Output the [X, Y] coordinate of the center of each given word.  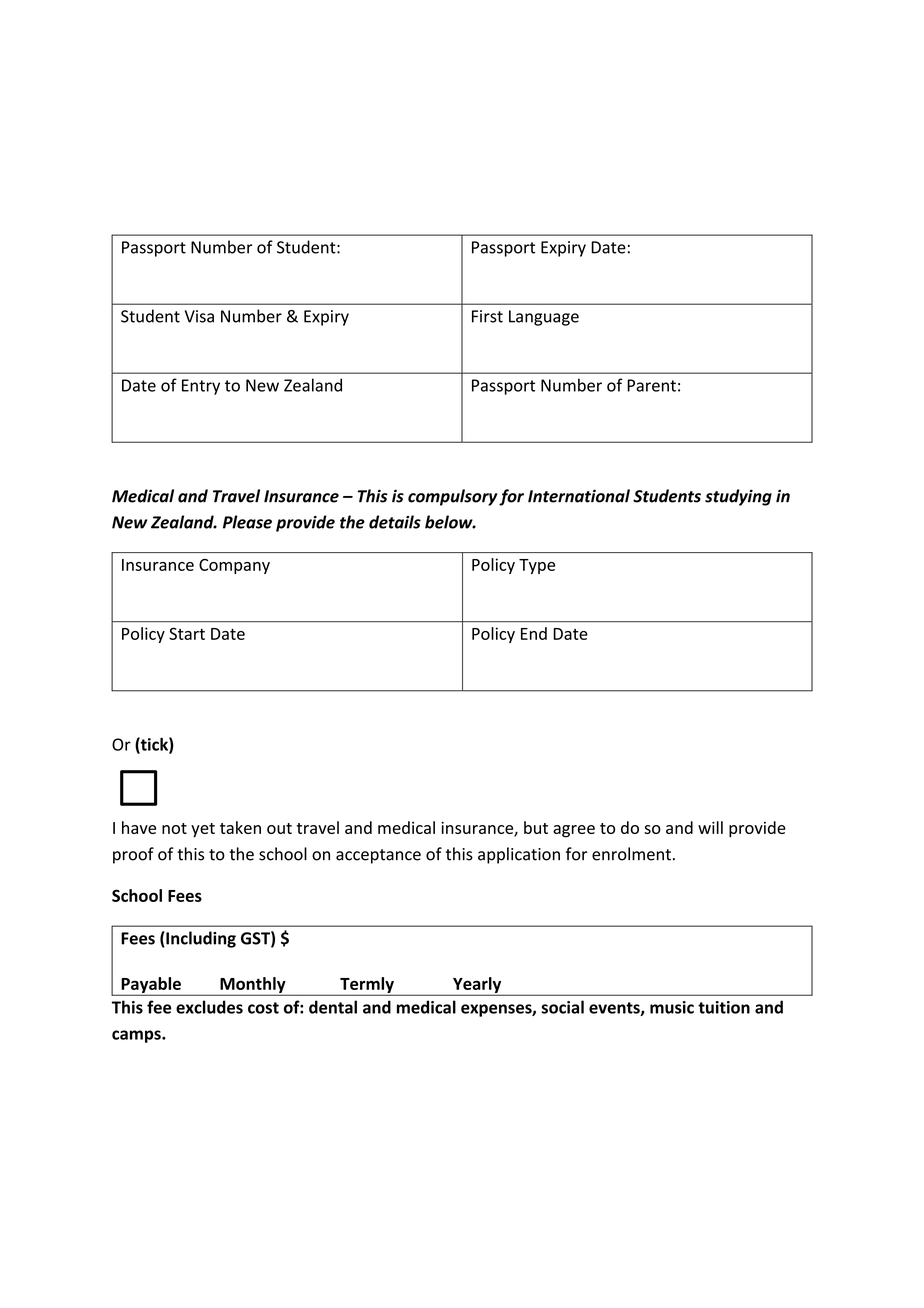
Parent [651, 385]
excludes [209, 1007]
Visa [199, 316]
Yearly [477, 986]
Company [234, 566]
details [395, 522]
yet [203, 830]
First [487, 316]
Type [537, 566]
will [710, 827]
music [672, 1007]
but [536, 827]
